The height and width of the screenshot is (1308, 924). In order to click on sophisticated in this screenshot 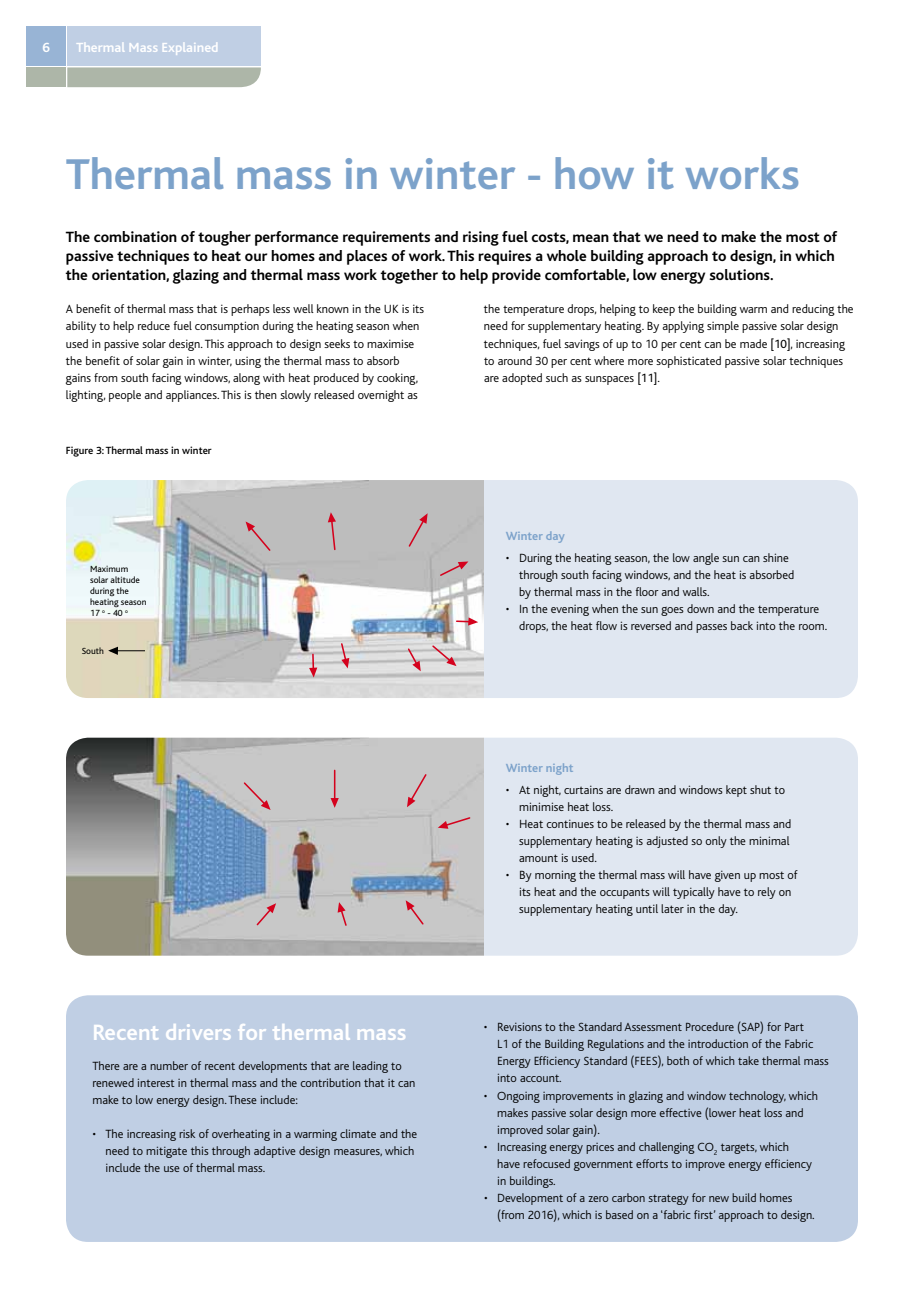, I will do `click(688, 362)`.
